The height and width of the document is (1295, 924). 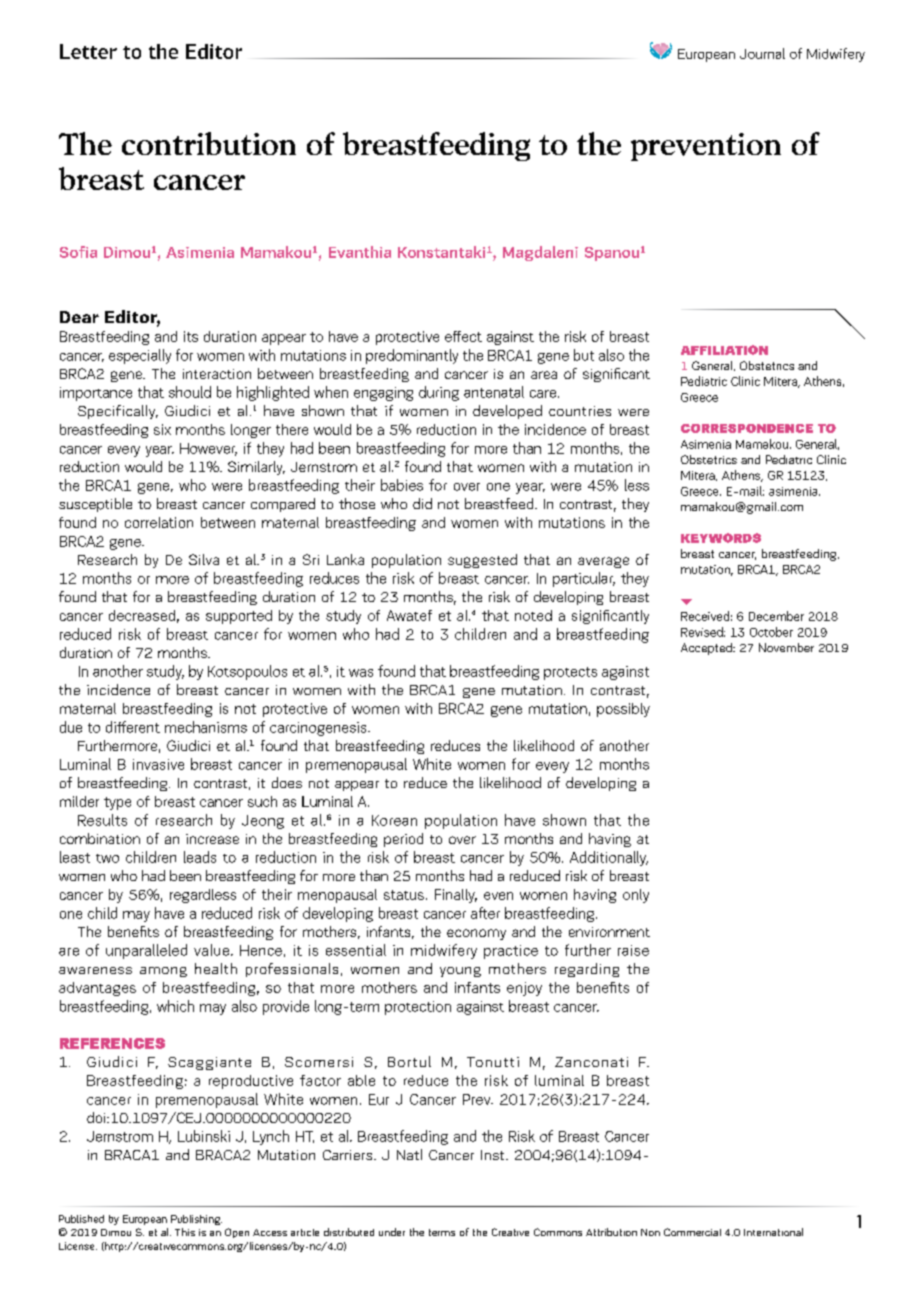 What do you see at coordinates (762, 53) in the document?
I see `Journal` at bounding box center [762, 53].
